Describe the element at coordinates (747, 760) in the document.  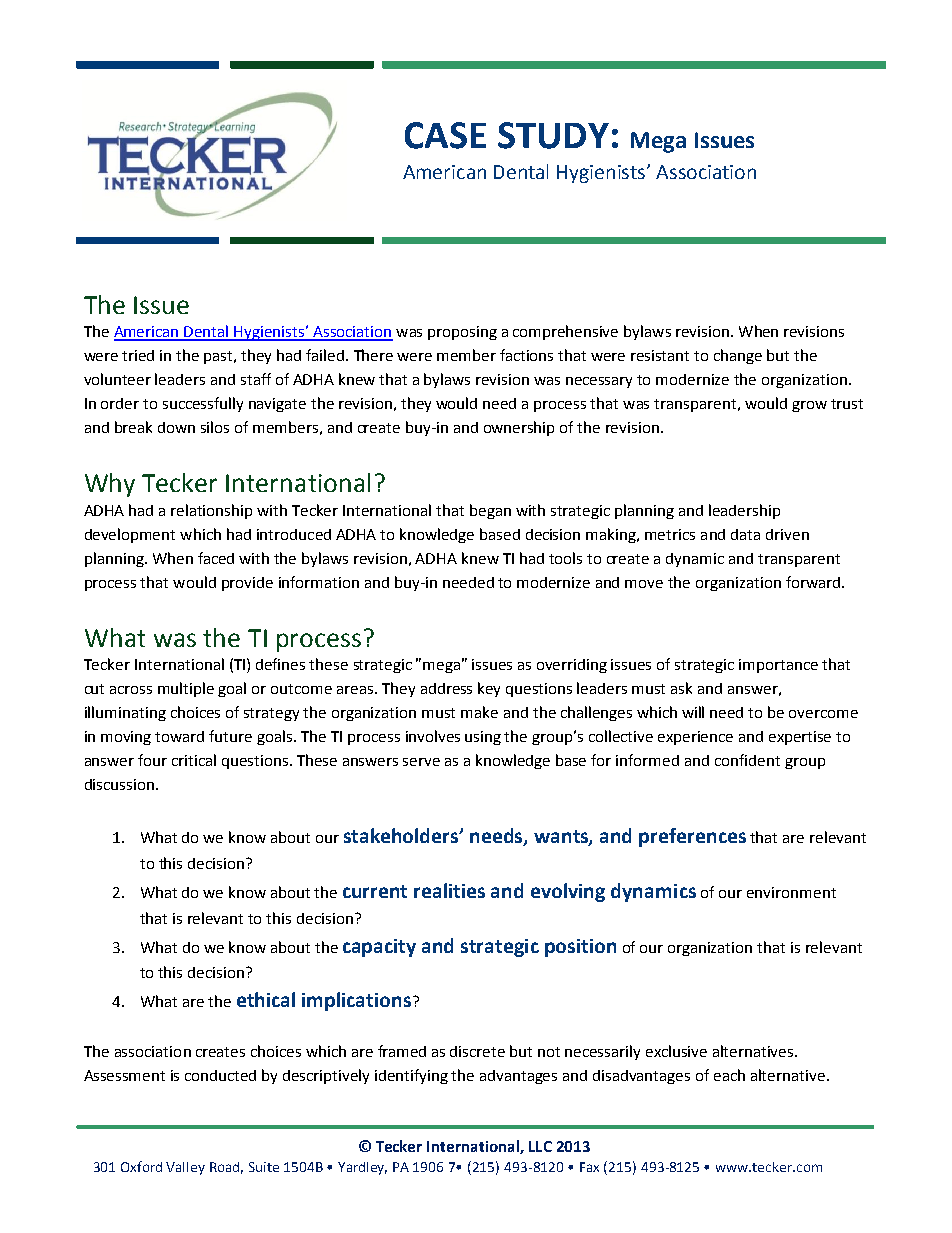
I see `confident` at that location.
